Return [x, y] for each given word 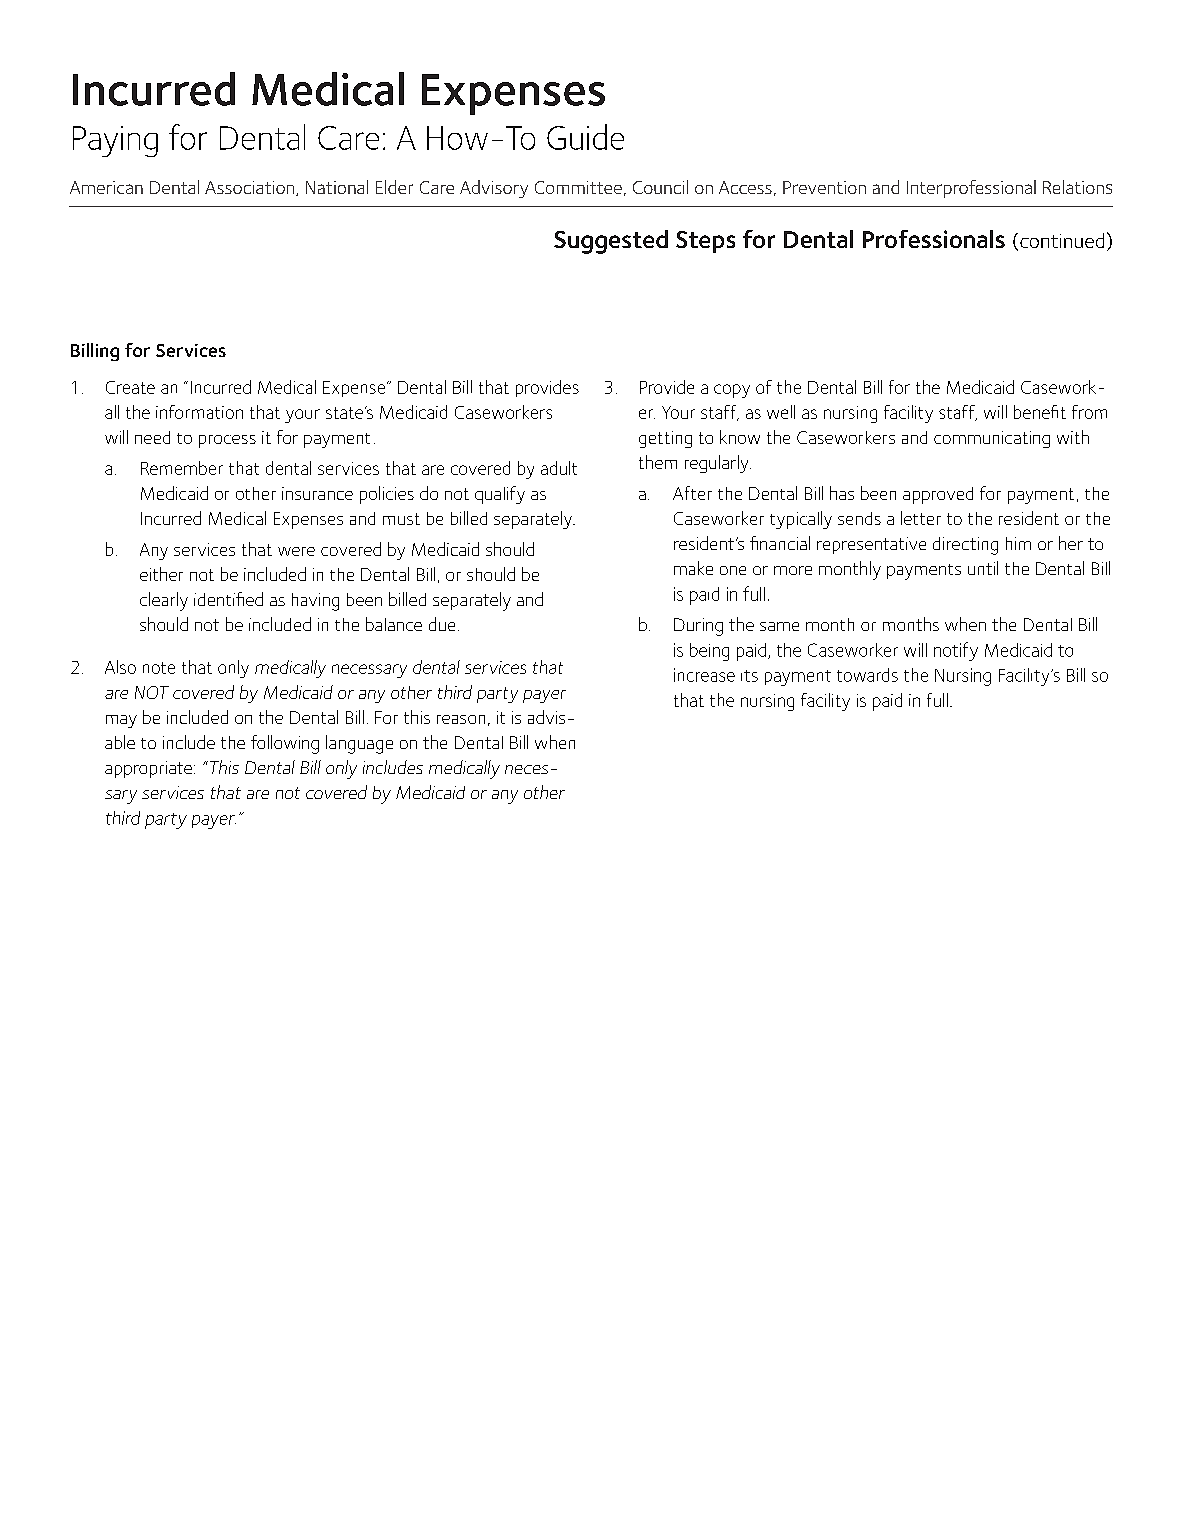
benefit [1040, 412]
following [285, 744]
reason [461, 719]
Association [251, 188]
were [296, 551]
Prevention [824, 187]
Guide [585, 137]
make [693, 568]
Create [130, 387]
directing [965, 546]
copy [732, 391]
